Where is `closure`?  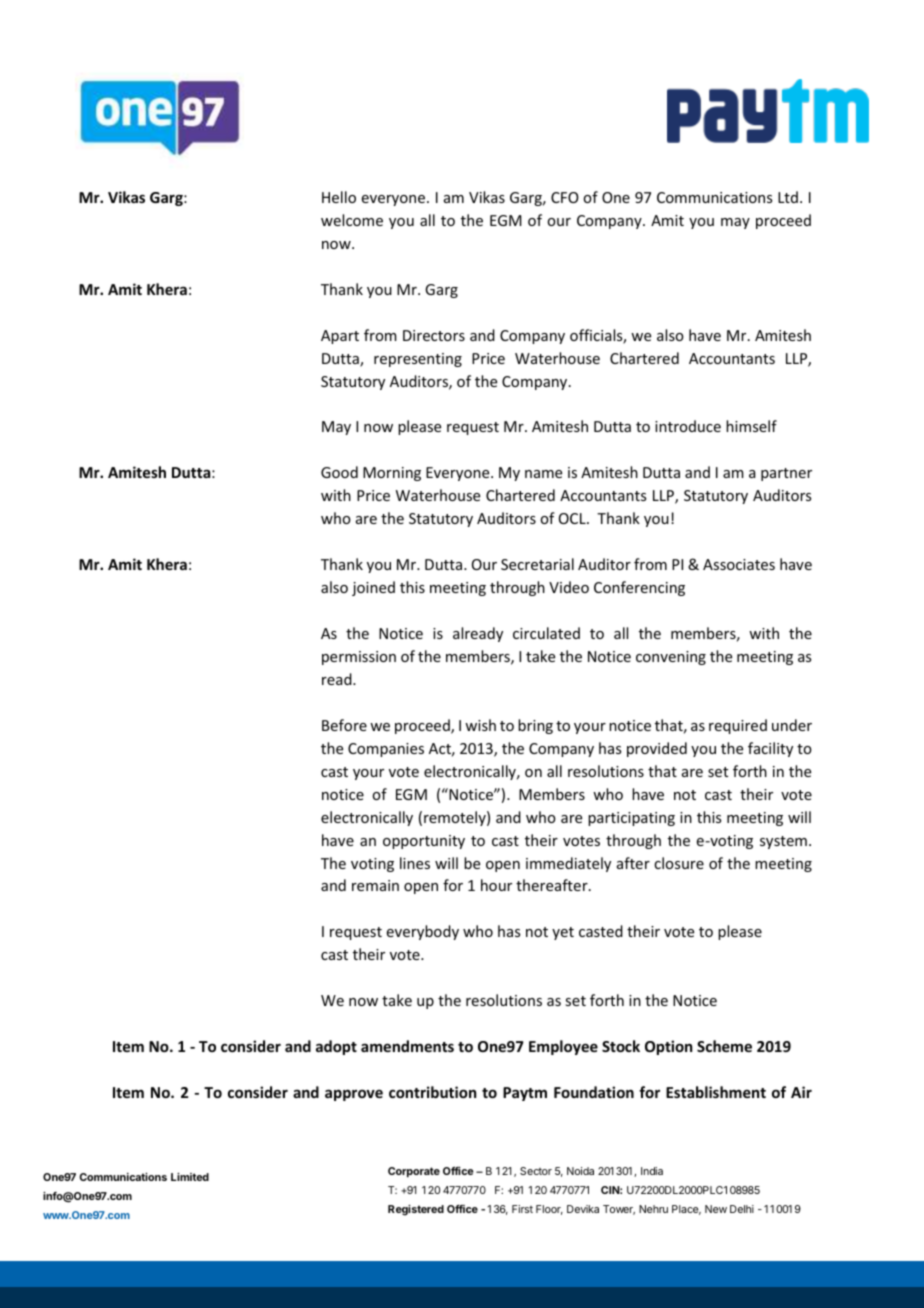 closure is located at coordinates (679, 863).
